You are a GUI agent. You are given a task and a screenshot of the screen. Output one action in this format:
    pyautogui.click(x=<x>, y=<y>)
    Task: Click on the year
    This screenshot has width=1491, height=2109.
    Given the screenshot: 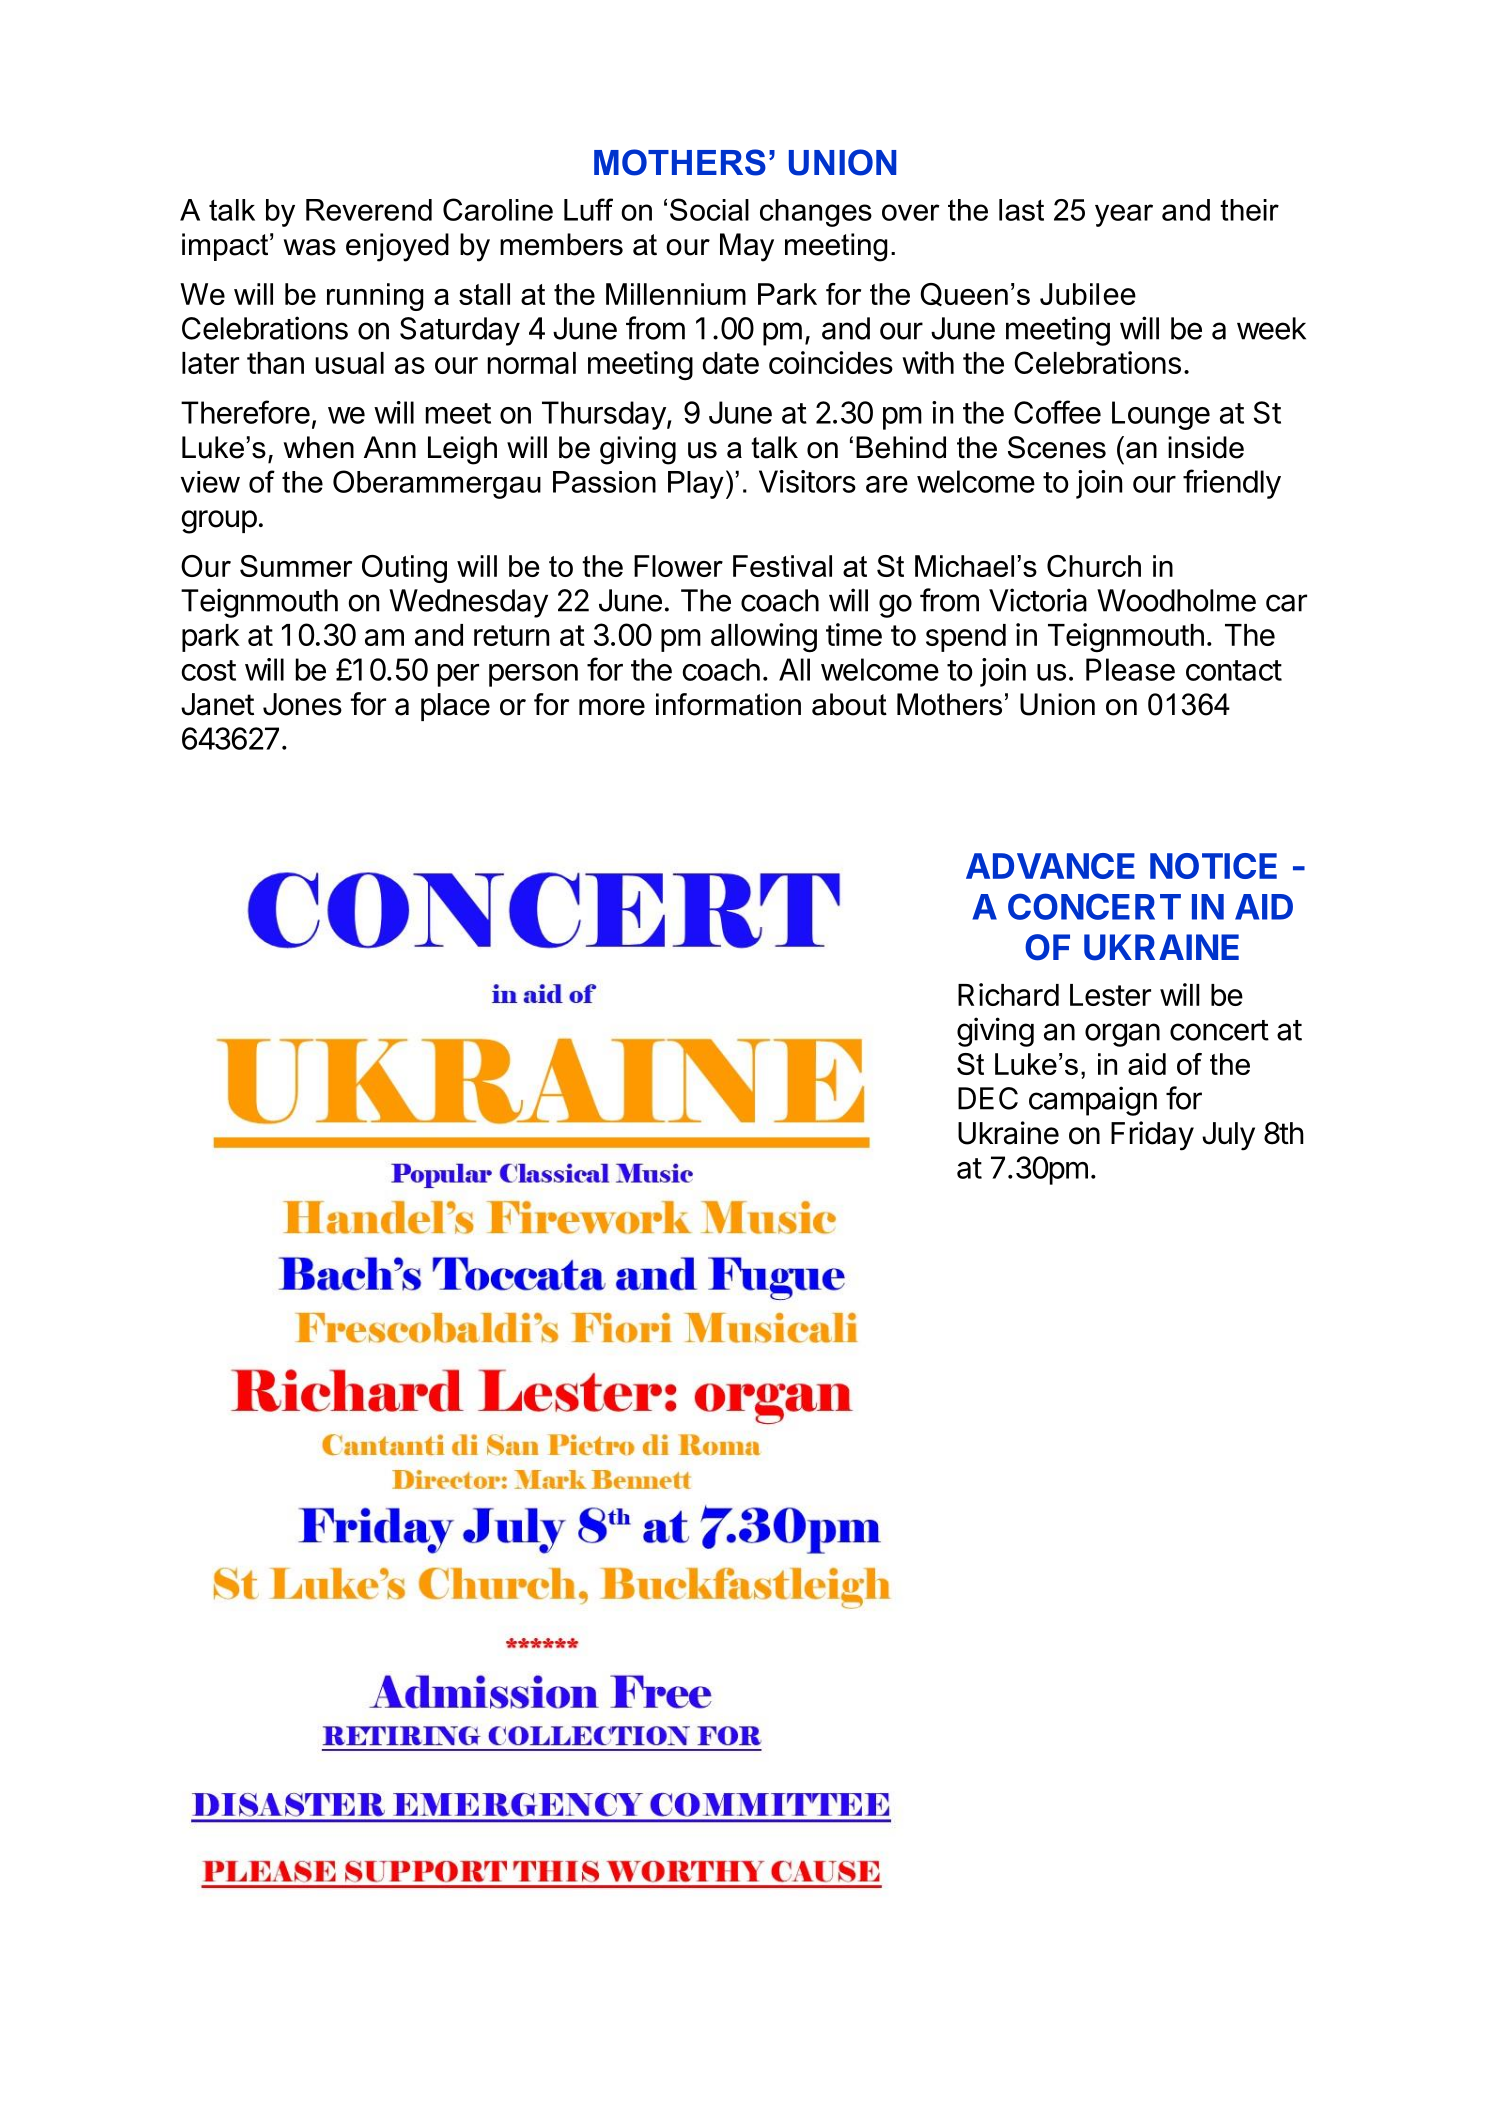 What is the action you would take?
    pyautogui.click(x=1124, y=215)
